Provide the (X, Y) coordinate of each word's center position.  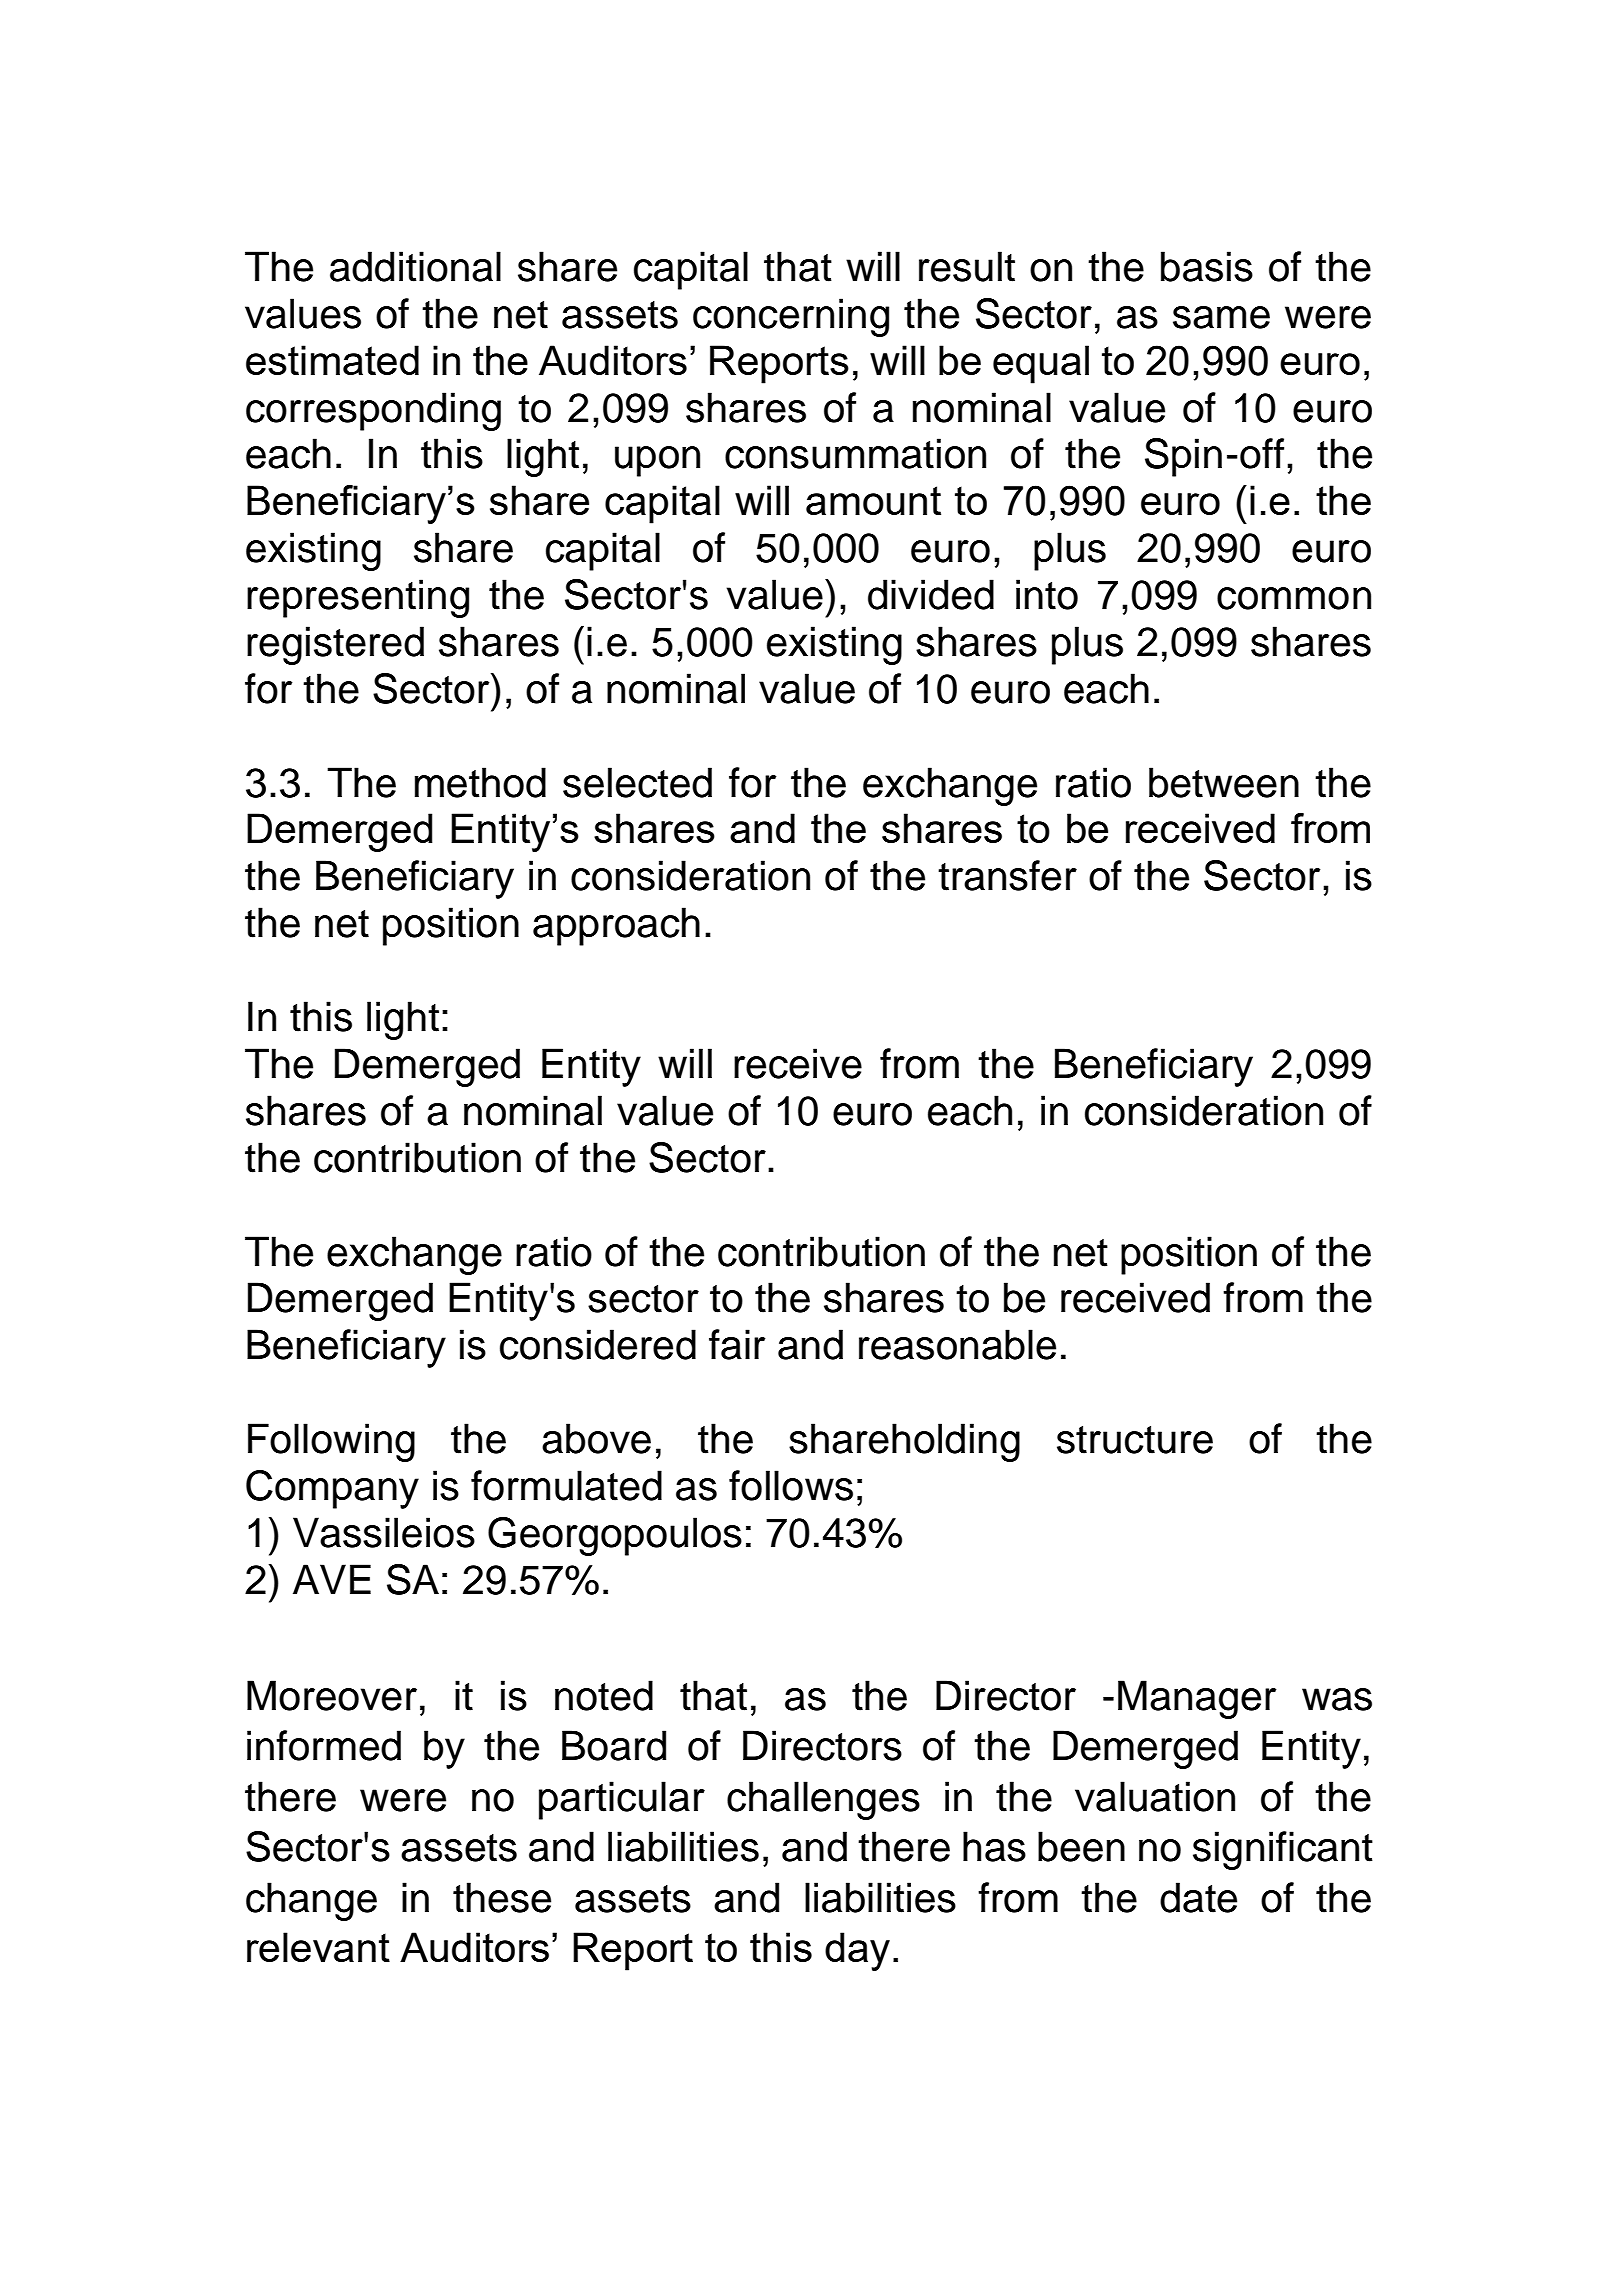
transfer (1007, 875)
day (857, 1951)
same (1221, 317)
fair (737, 1344)
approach (616, 926)
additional (415, 266)
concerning (791, 317)
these (502, 1897)
